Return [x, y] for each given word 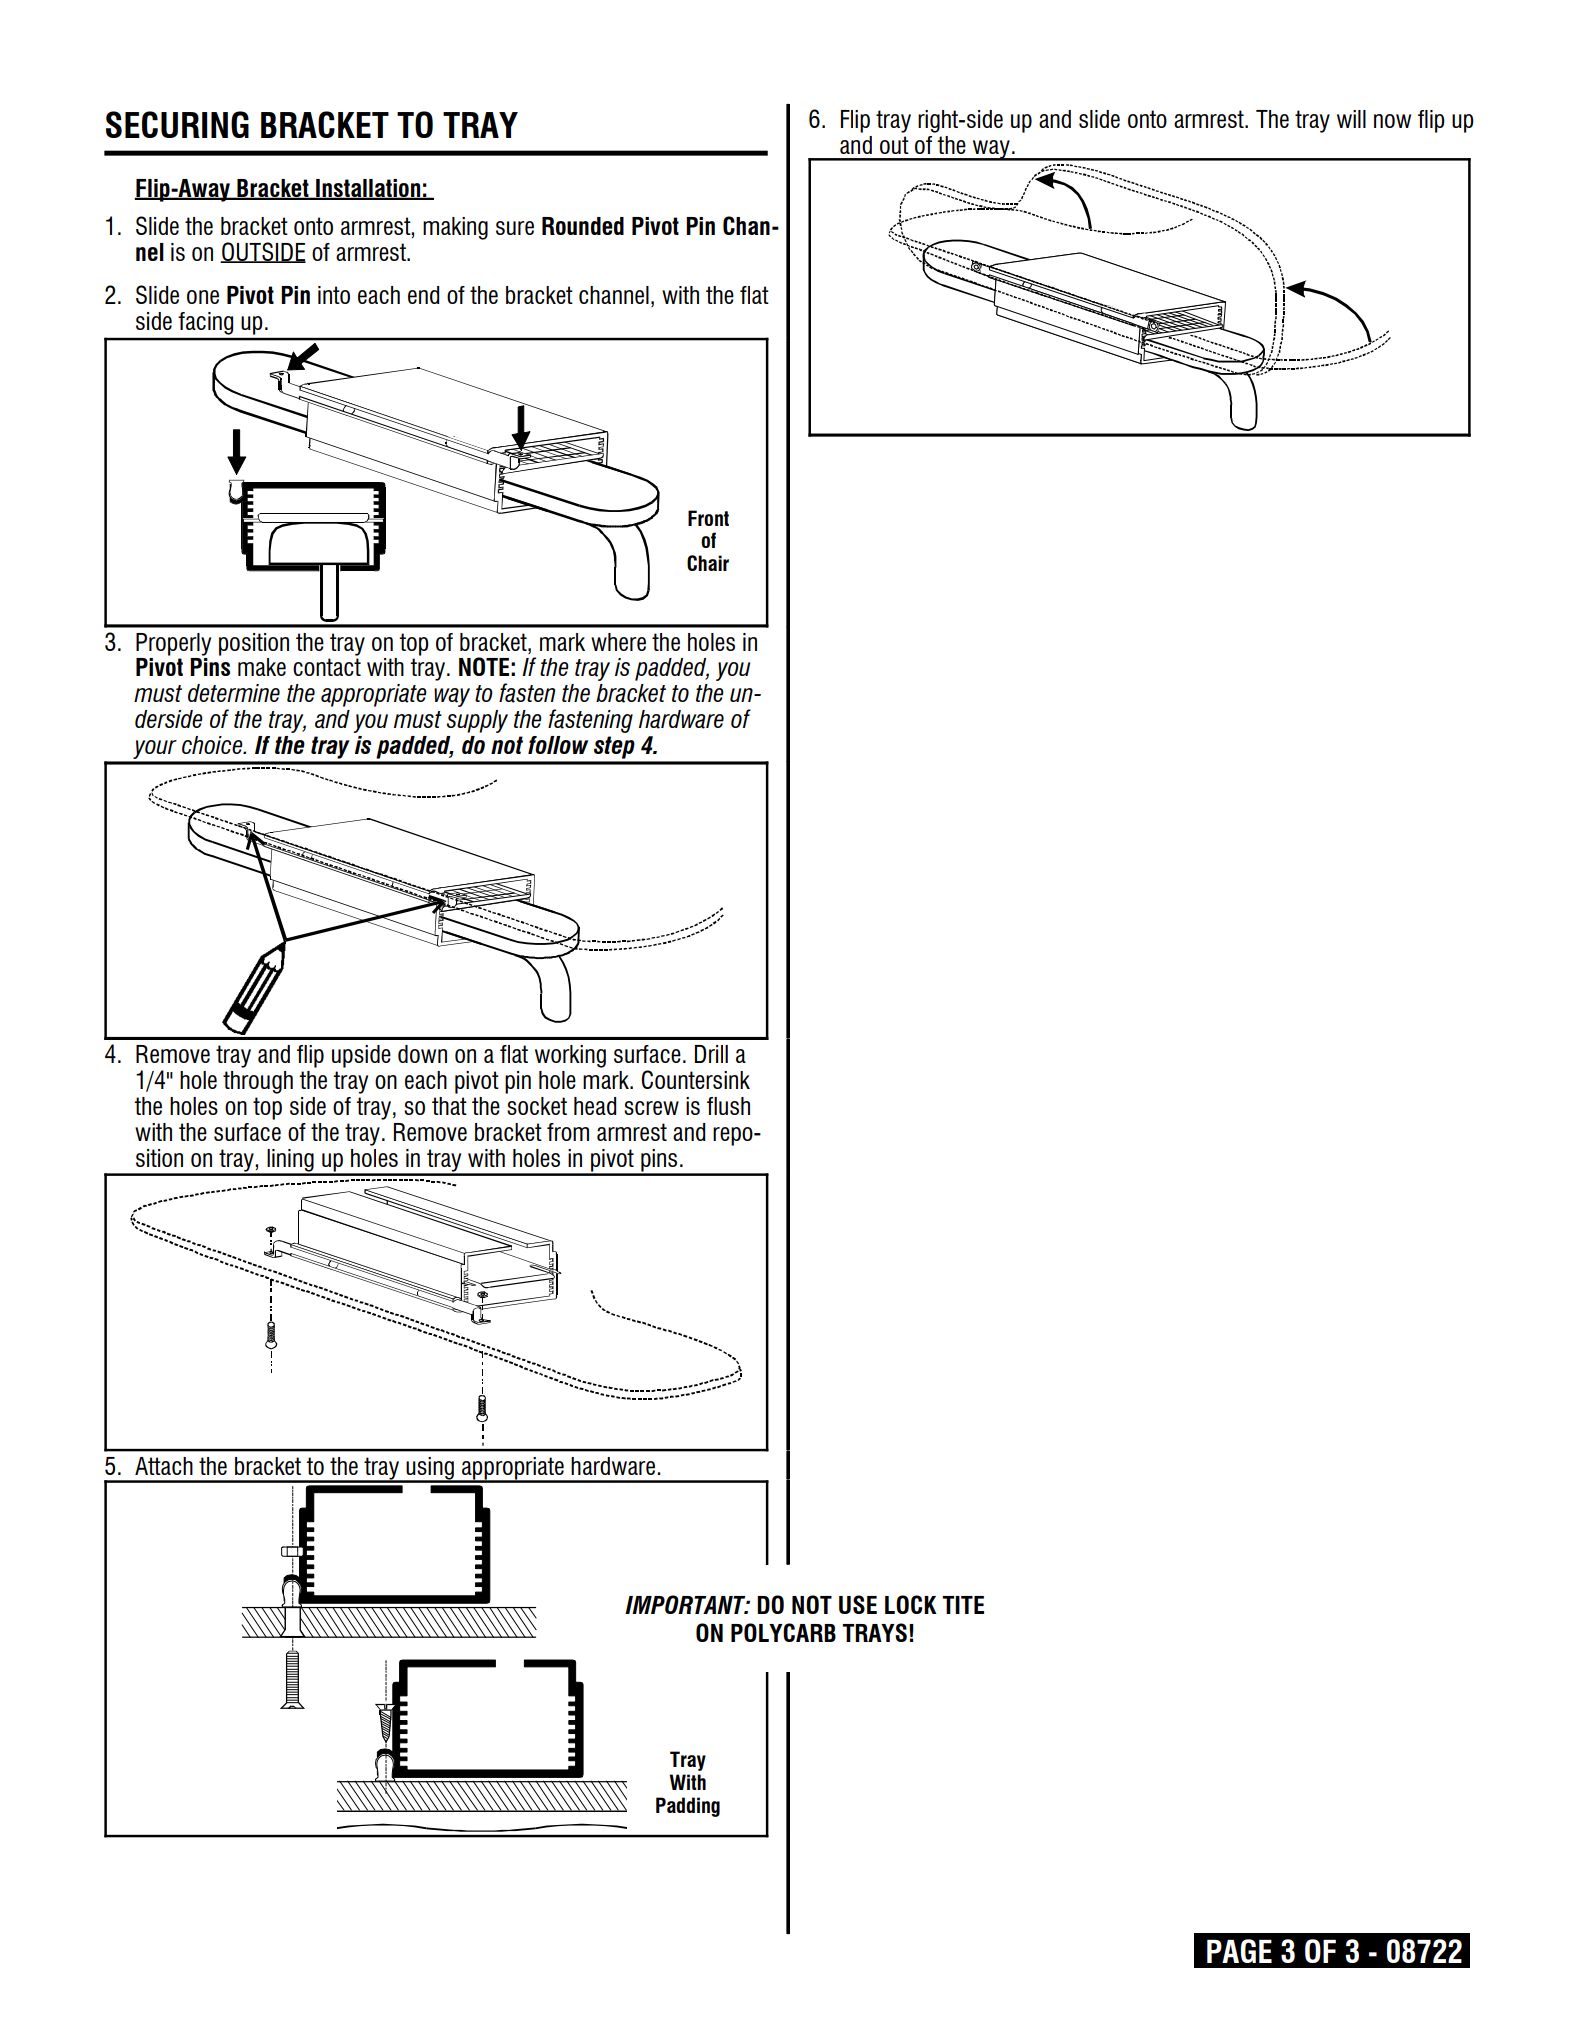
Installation [368, 189]
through [258, 1082]
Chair [708, 563]
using [430, 1469]
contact [327, 667]
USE [858, 1604]
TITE [963, 1605]
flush [728, 1106]
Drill [711, 1054]
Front [708, 518]
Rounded [583, 226]
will [1351, 119]
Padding [688, 1807]
